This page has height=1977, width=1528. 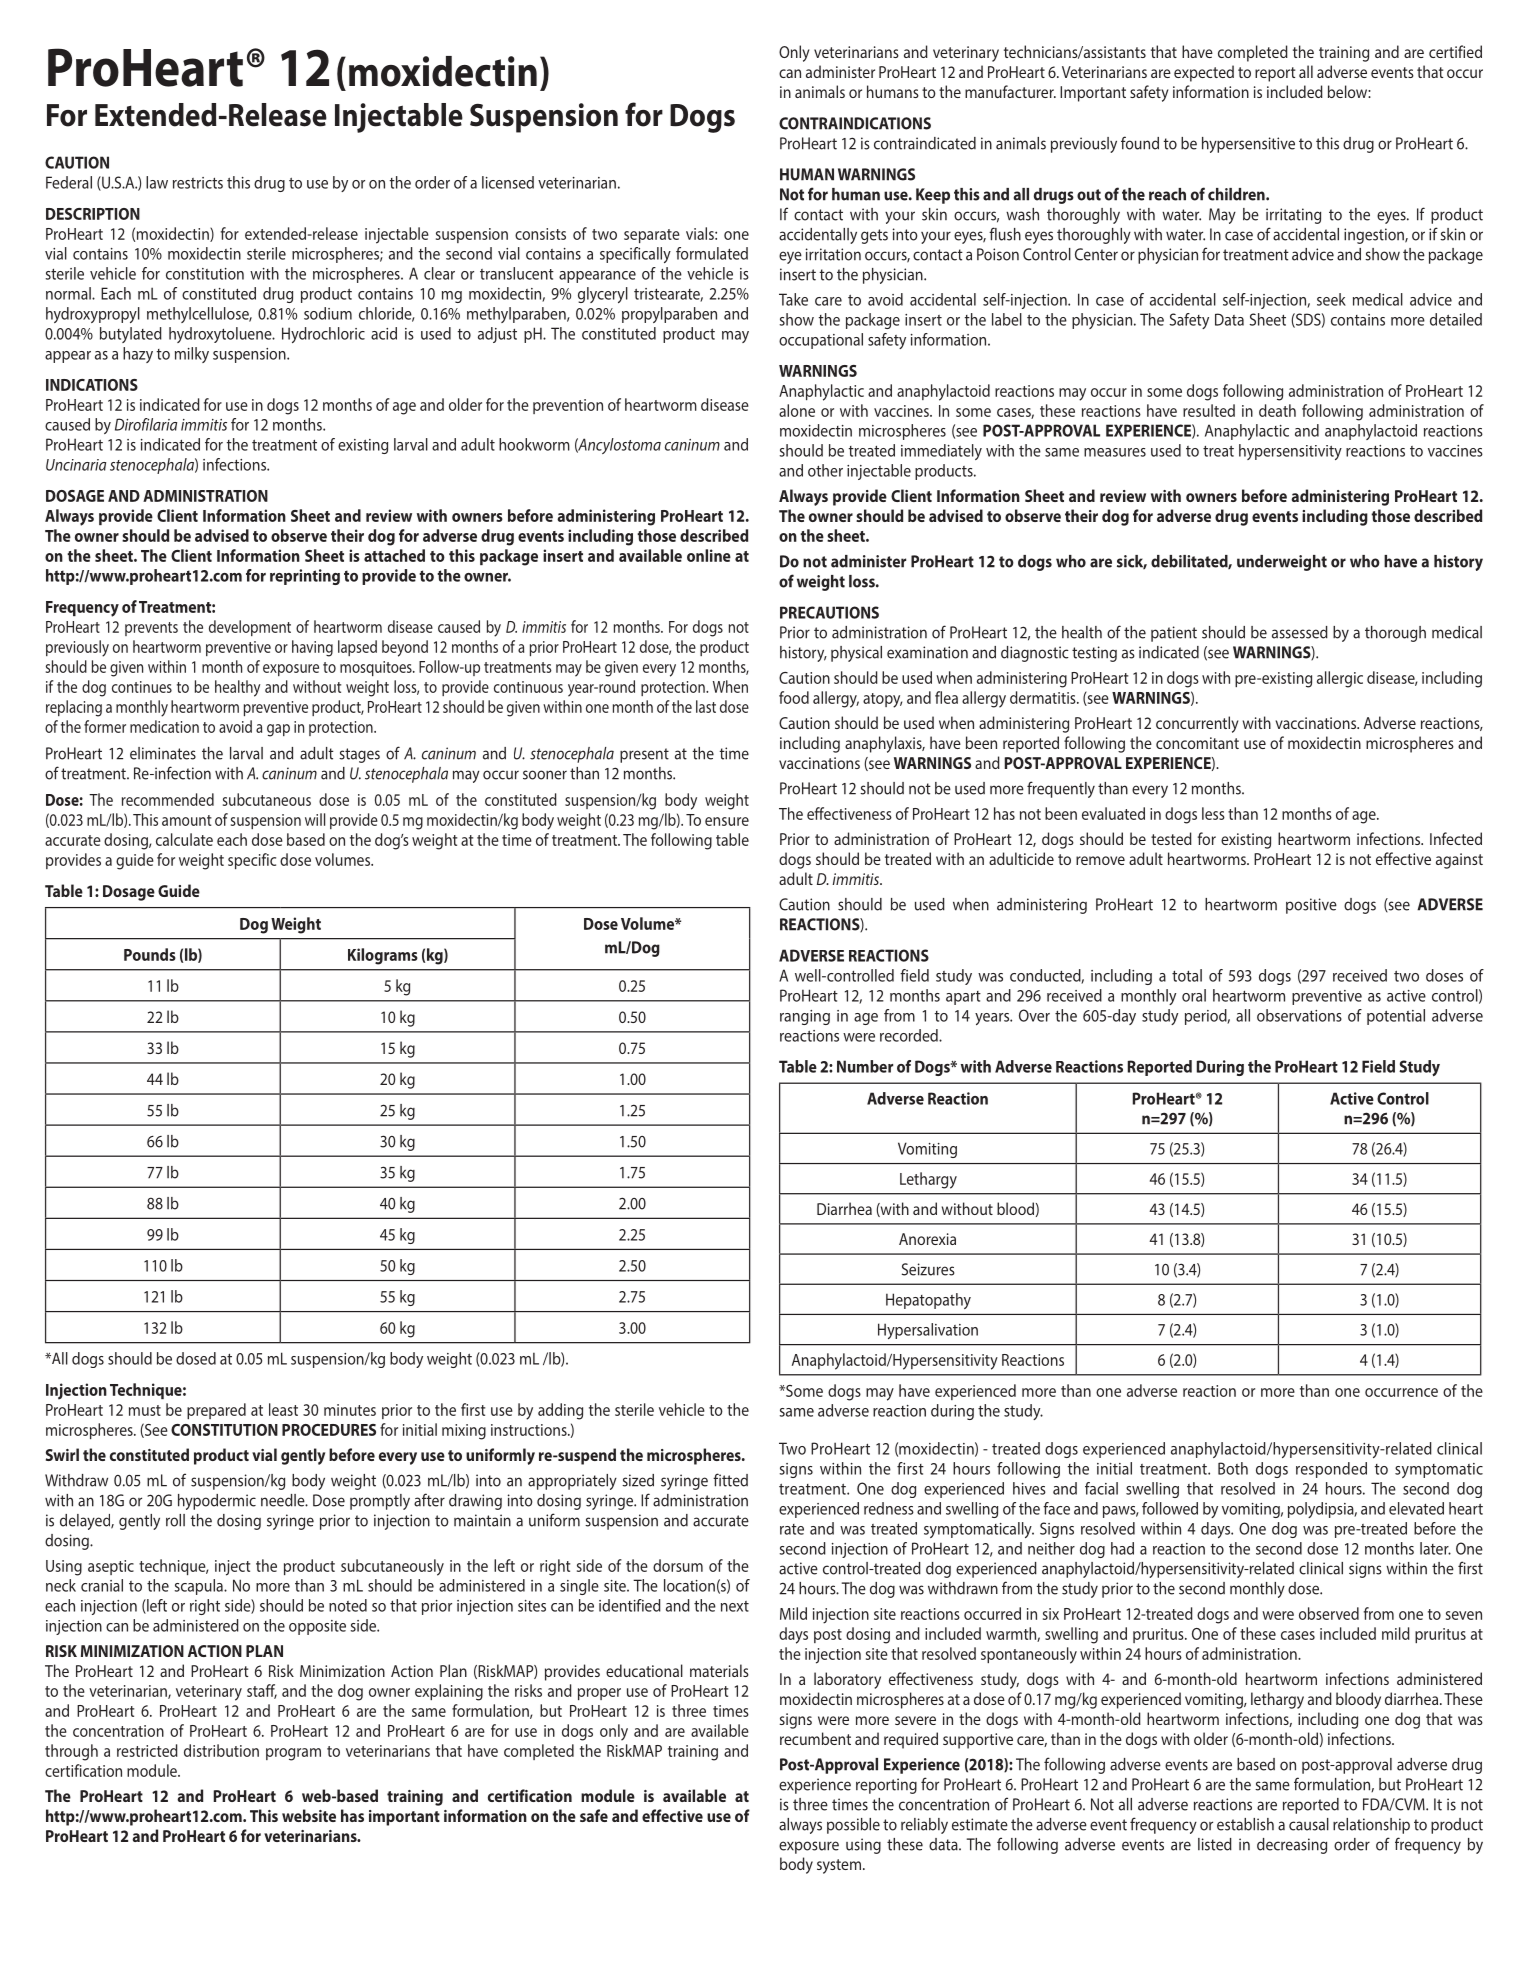 I want to click on restricts, so click(x=198, y=183).
